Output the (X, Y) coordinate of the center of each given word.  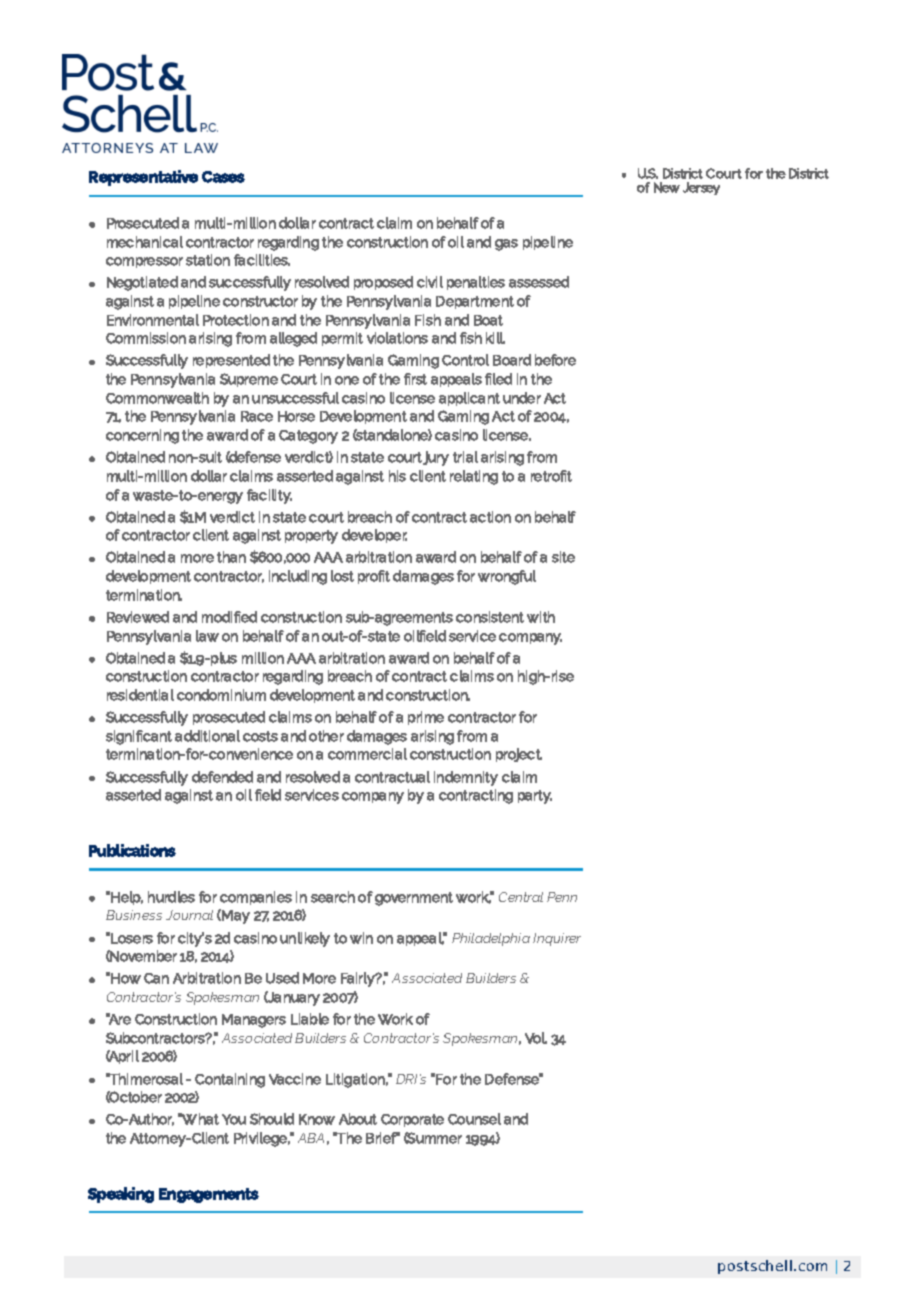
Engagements (209, 1195)
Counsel (474, 1119)
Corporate (412, 1120)
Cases (223, 177)
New (667, 187)
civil (430, 282)
